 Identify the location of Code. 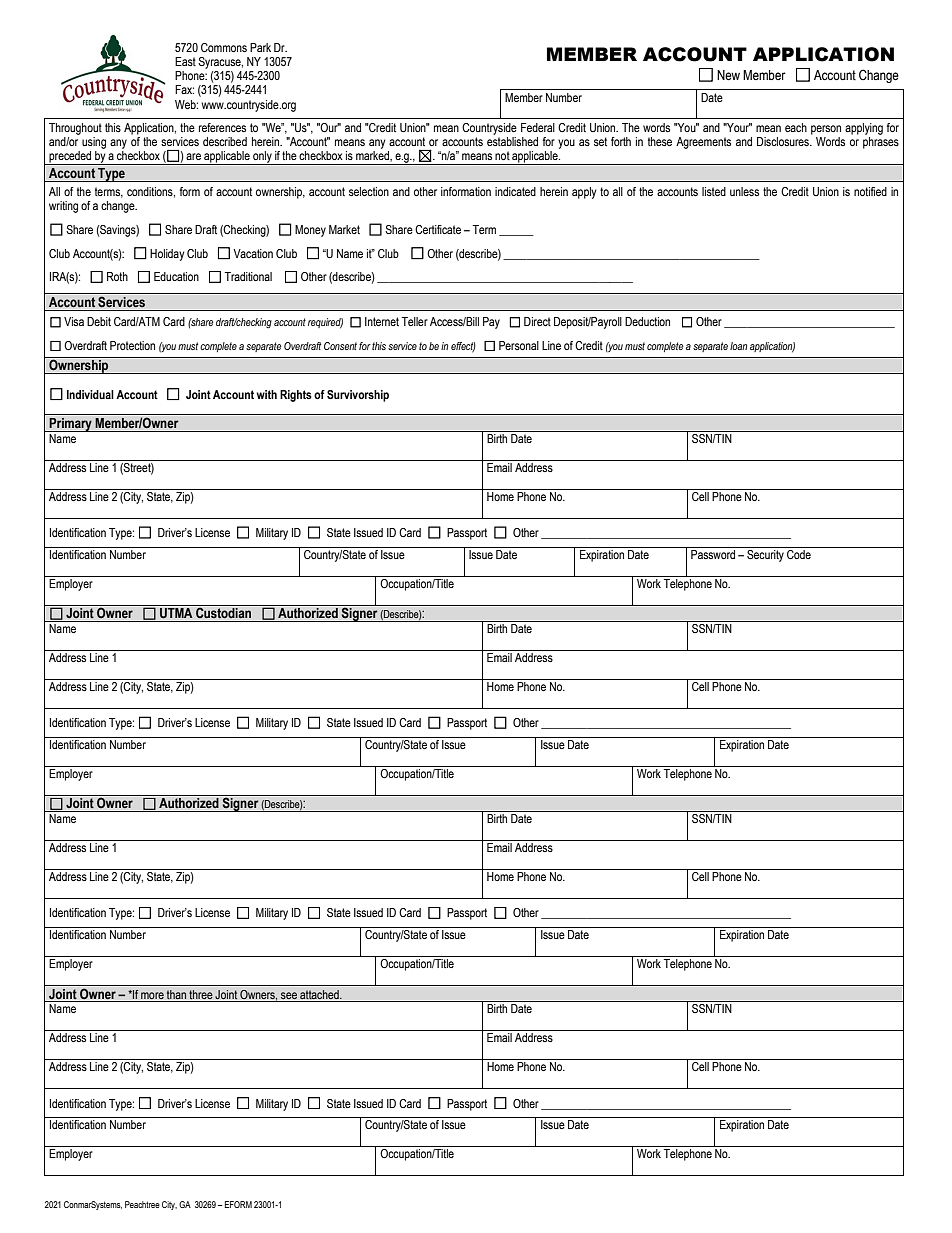
(799, 553).
